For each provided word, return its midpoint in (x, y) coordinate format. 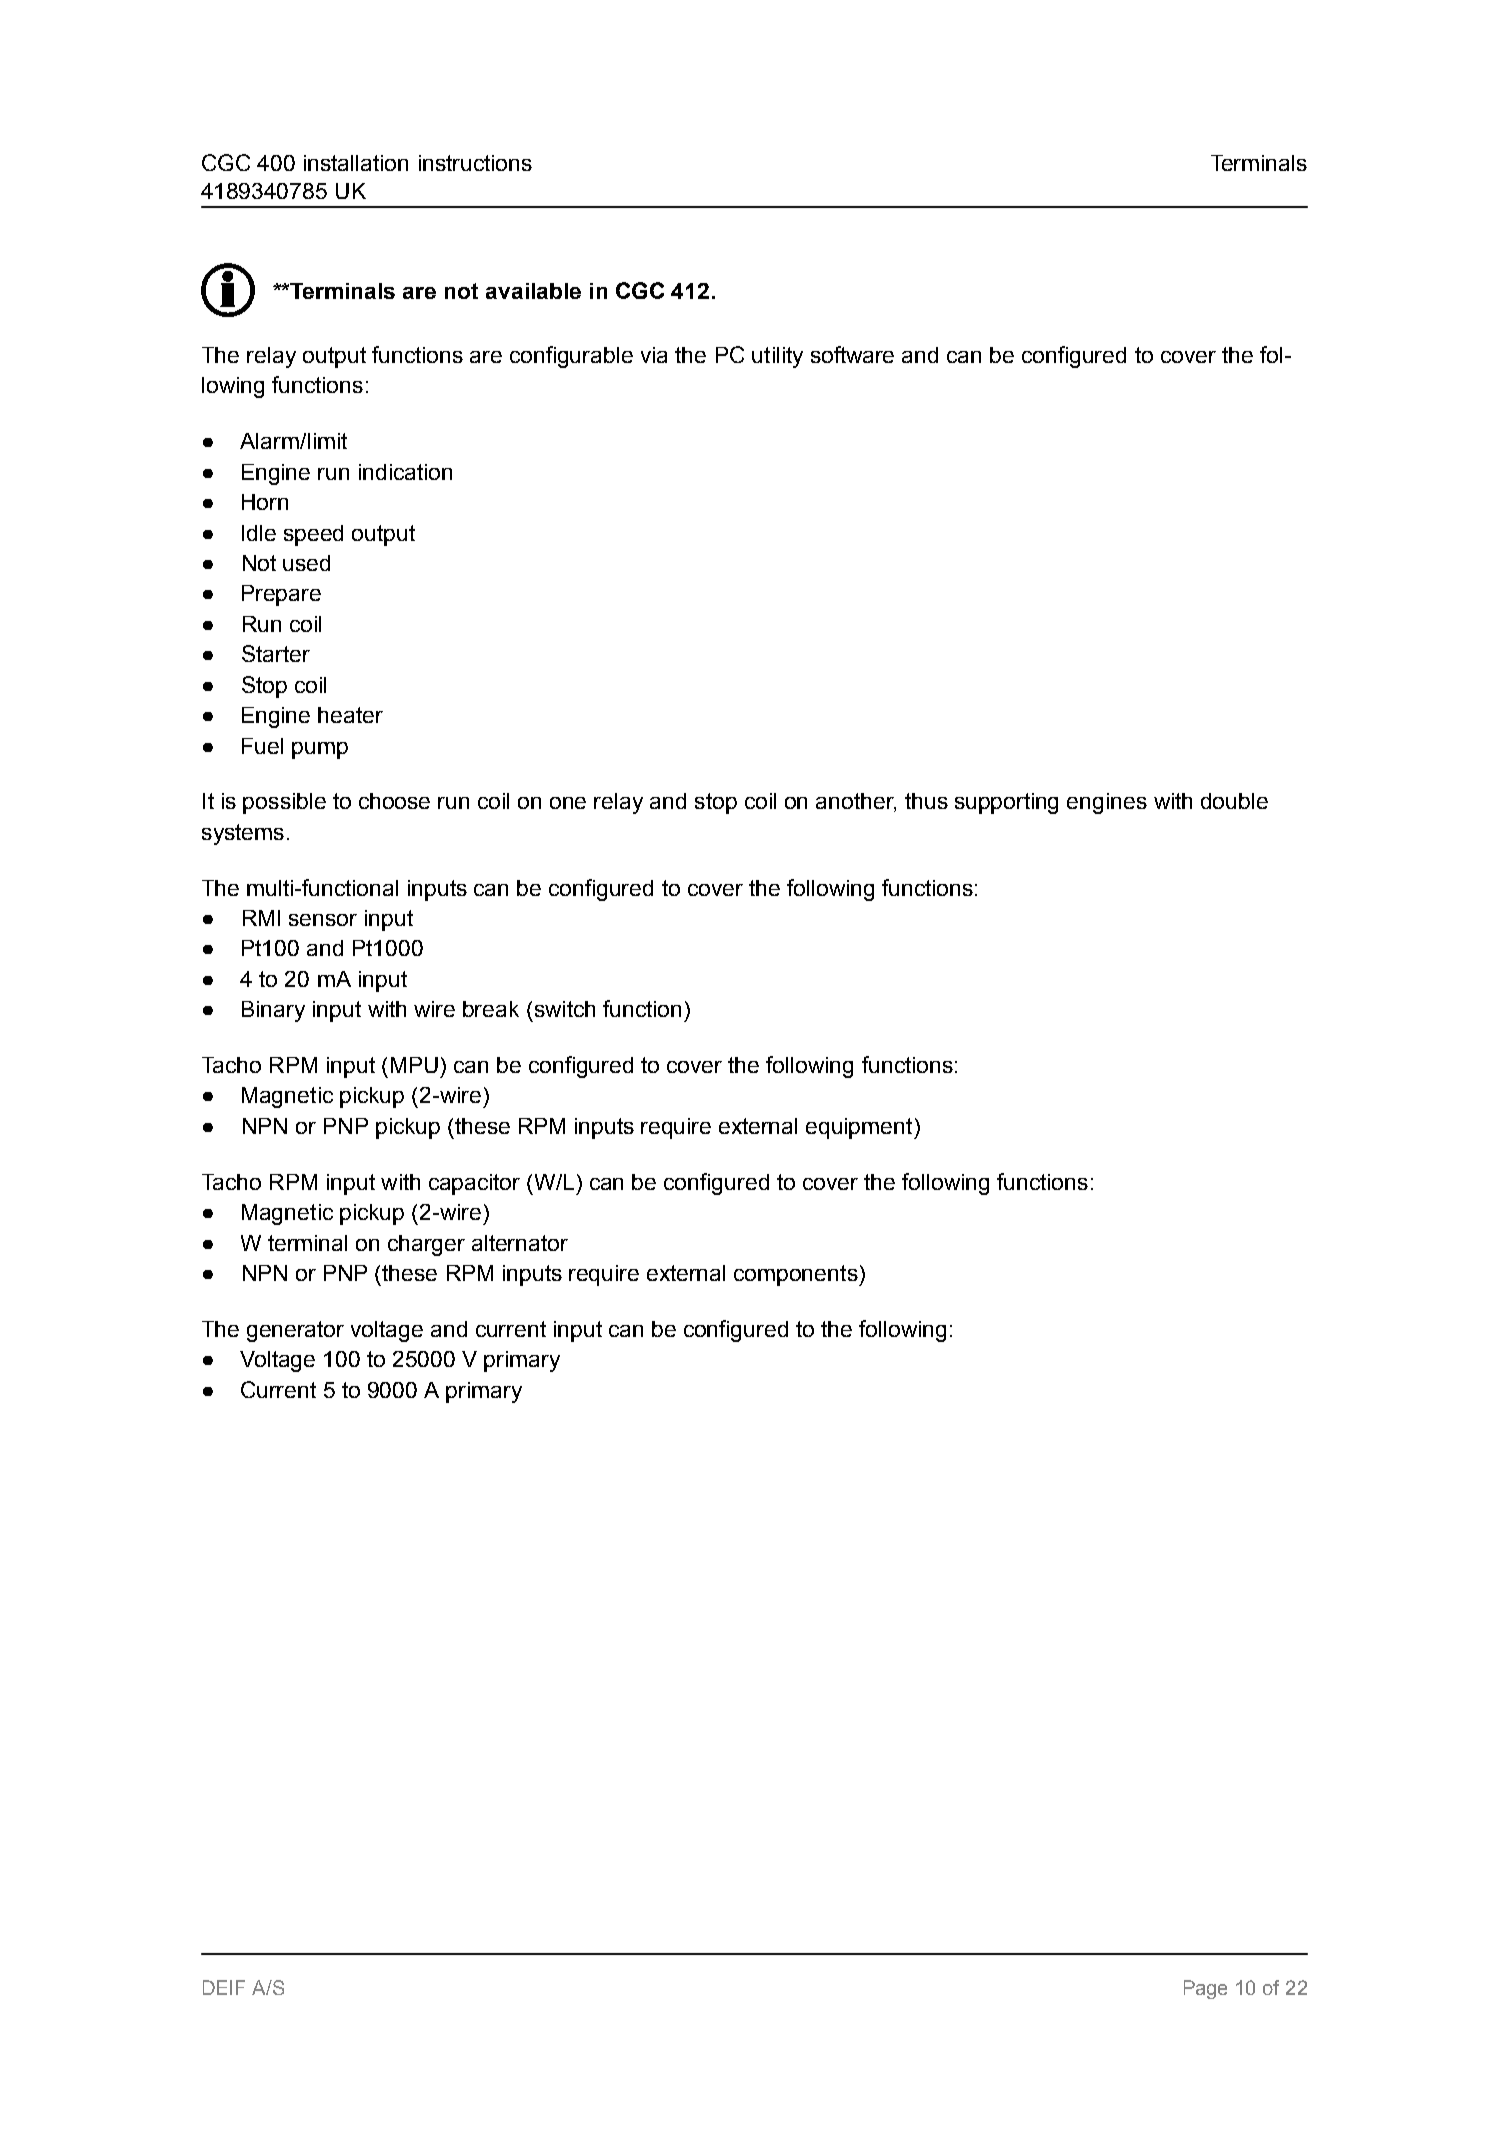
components (797, 1275)
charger (426, 1245)
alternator (520, 1243)
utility (777, 357)
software (852, 354)
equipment (860, 1128)
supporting (1006, 803)
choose (394, 801)
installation (356, 163)
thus (926, 801)
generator (295, 1331)
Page (1205, 1989)
